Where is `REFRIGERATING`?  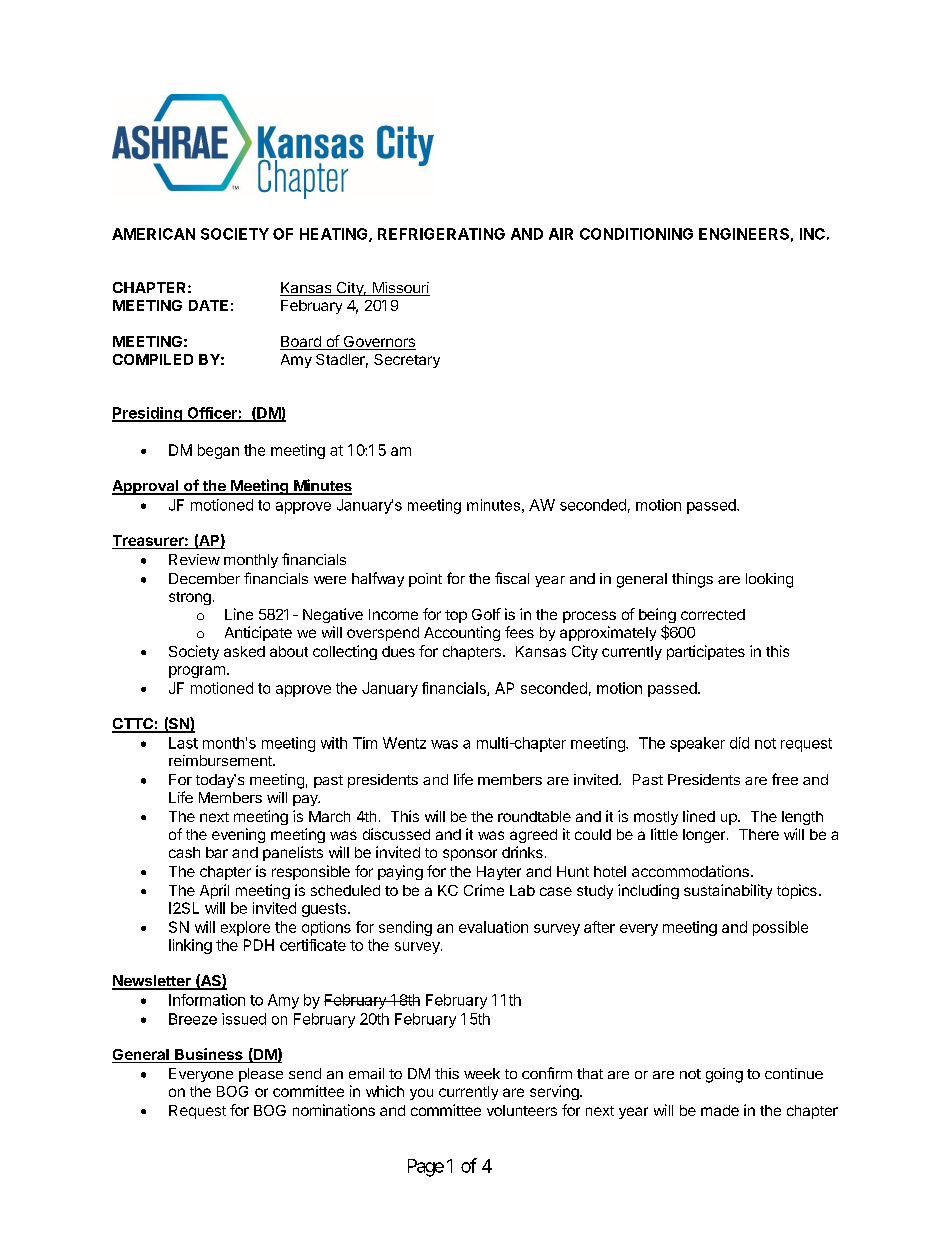
REFRIGERATING is located at coordinates (441, 234).
